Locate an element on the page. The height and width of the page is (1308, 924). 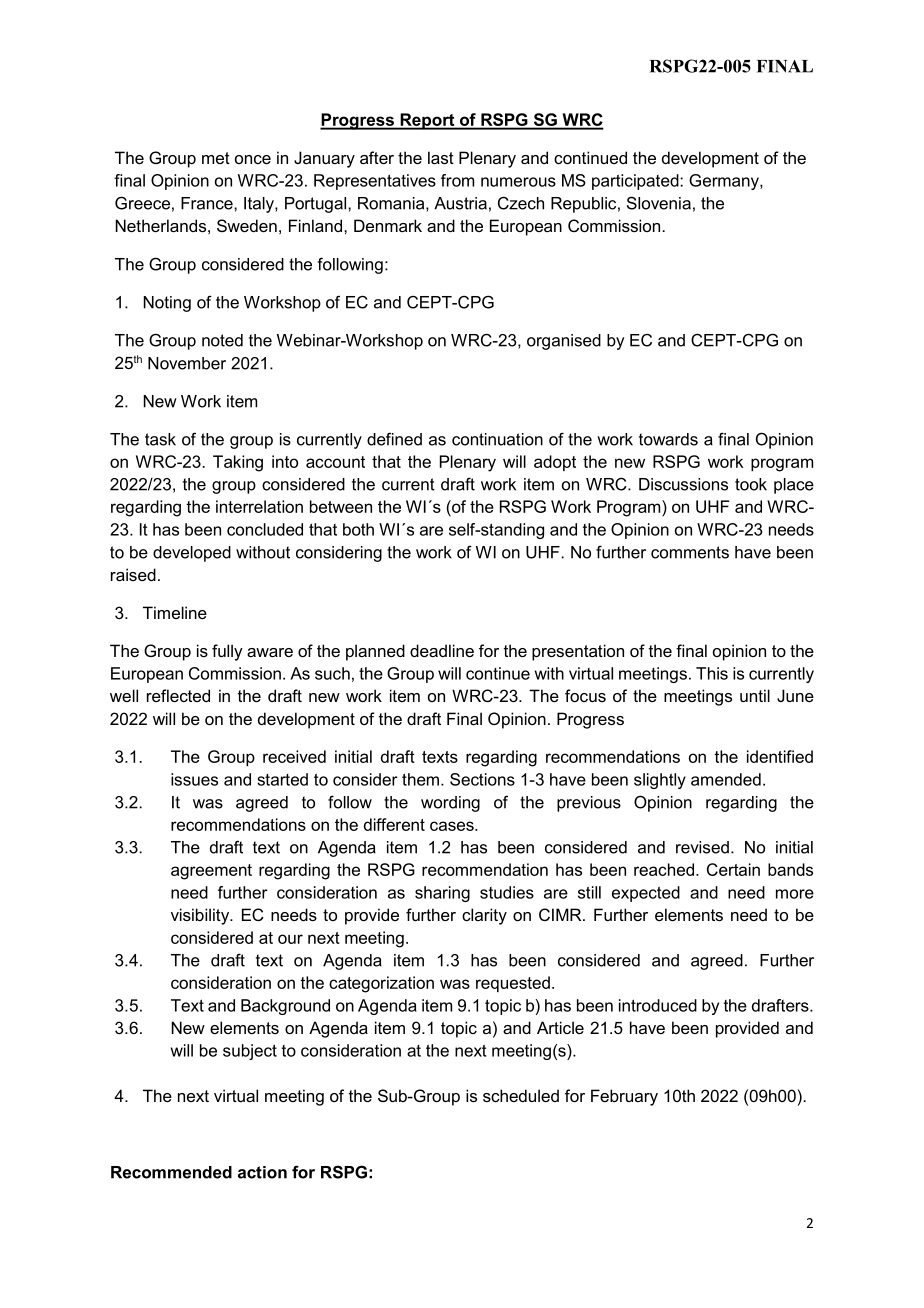
continuation is located at coordinates (497, 439).
